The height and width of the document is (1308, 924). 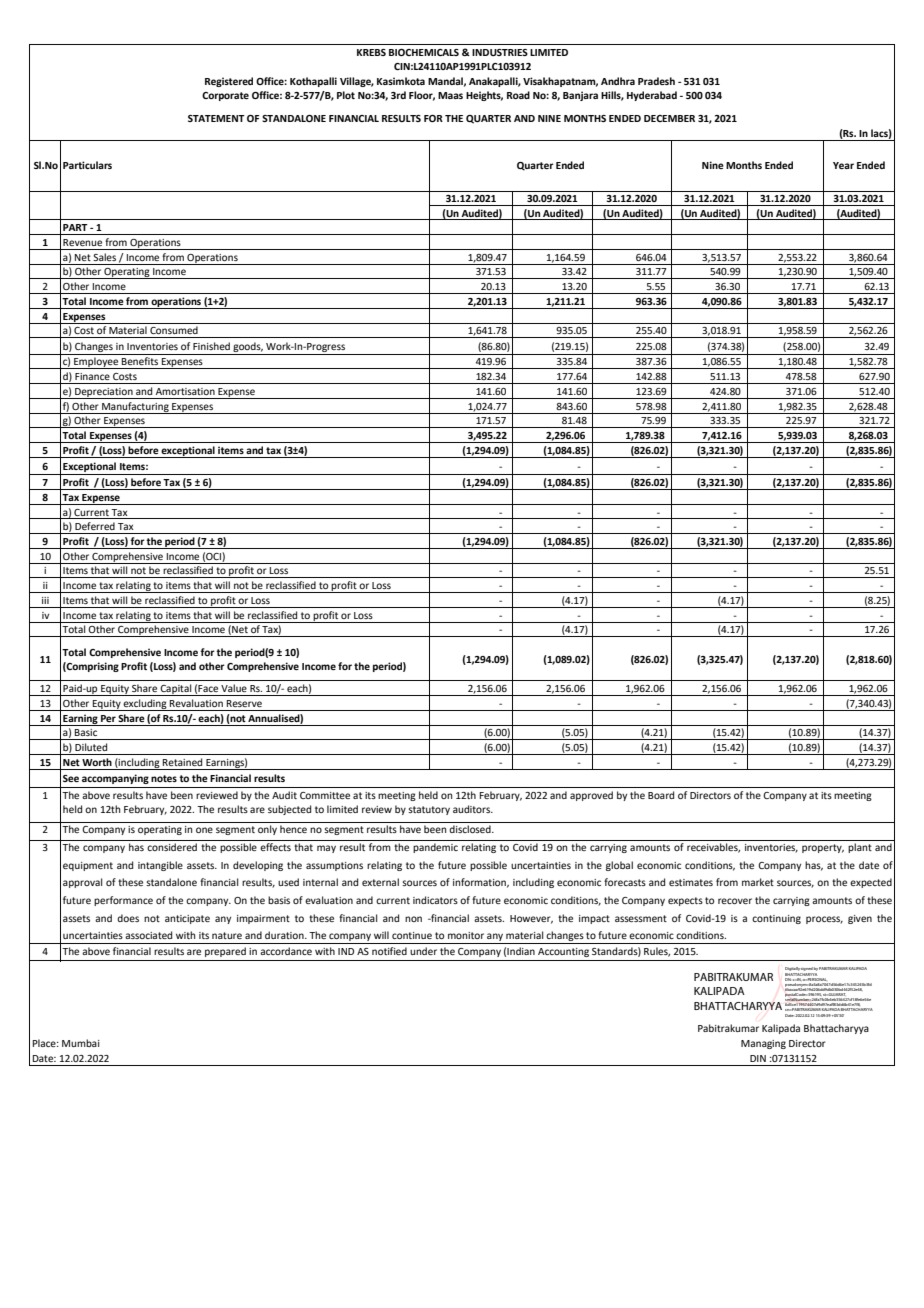 What do you see at coordinates (248, 347) in the document?
I see `goods` at bounding box center [248, 347].
